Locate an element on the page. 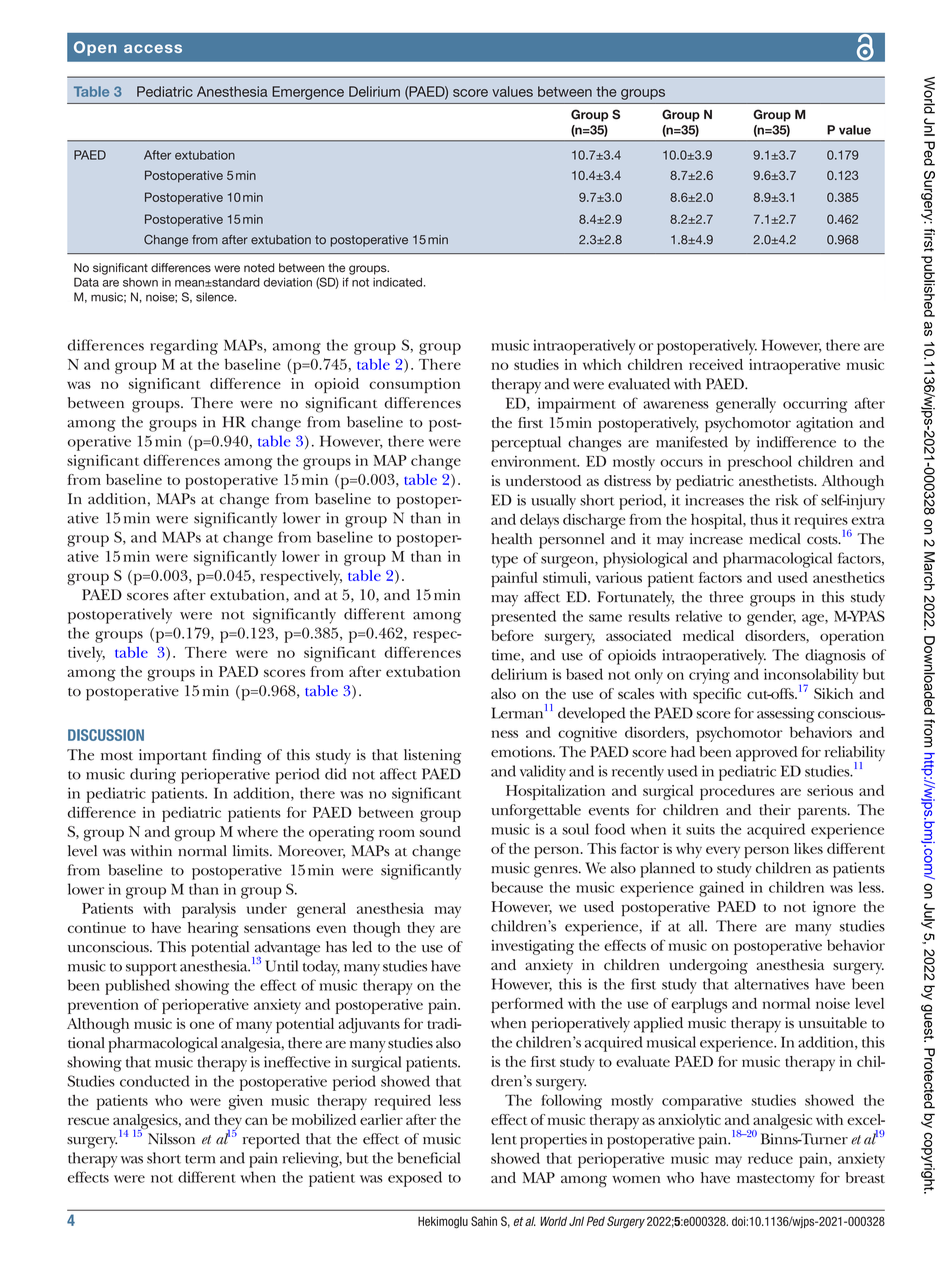 This page has width=952, height=1270. regarding is located at coordinates (184, 347).
